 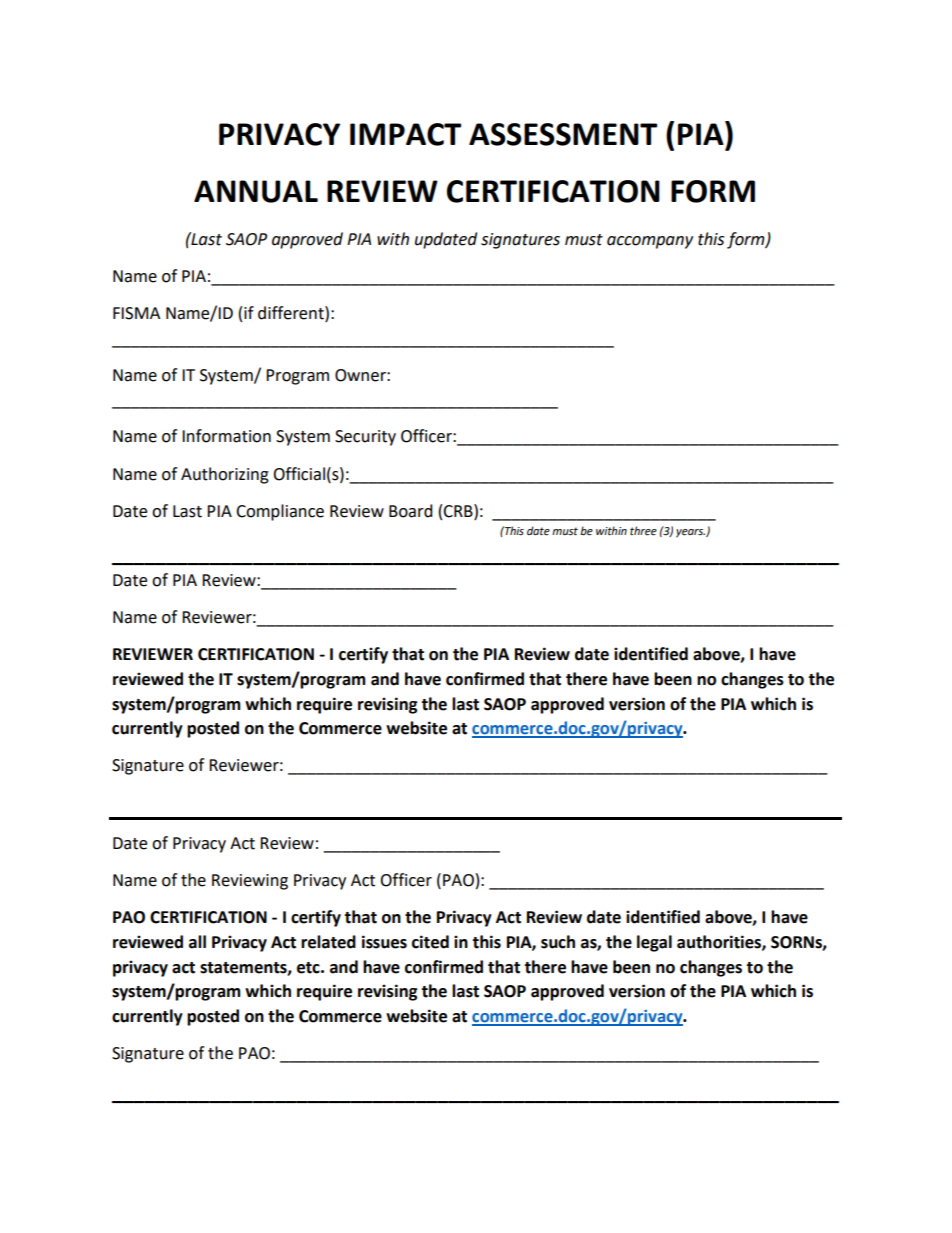 I want to click on Authorizing, so click(x=225, y=475).
